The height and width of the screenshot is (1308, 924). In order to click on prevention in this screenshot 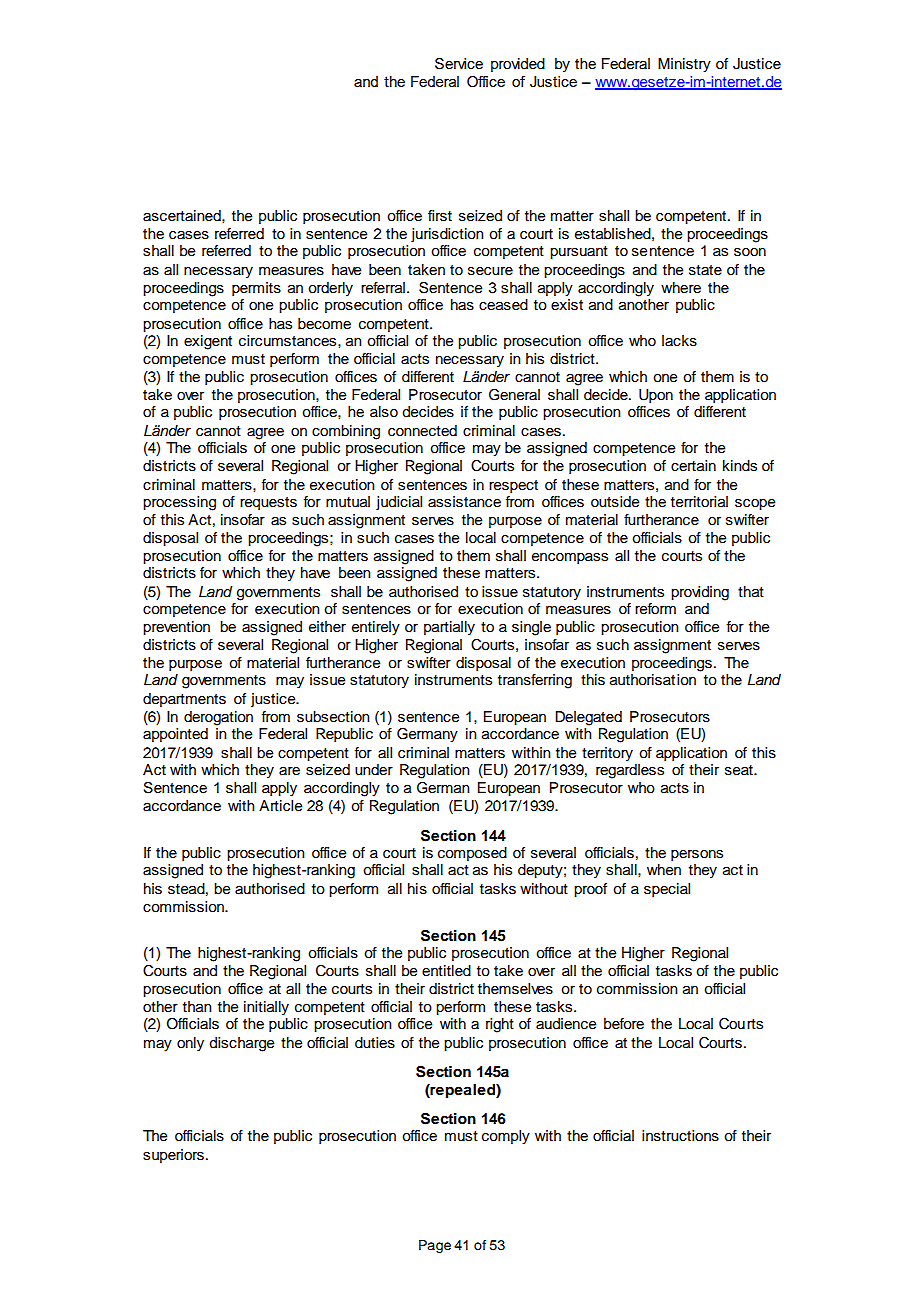, I will do `click(176, 628)`.
